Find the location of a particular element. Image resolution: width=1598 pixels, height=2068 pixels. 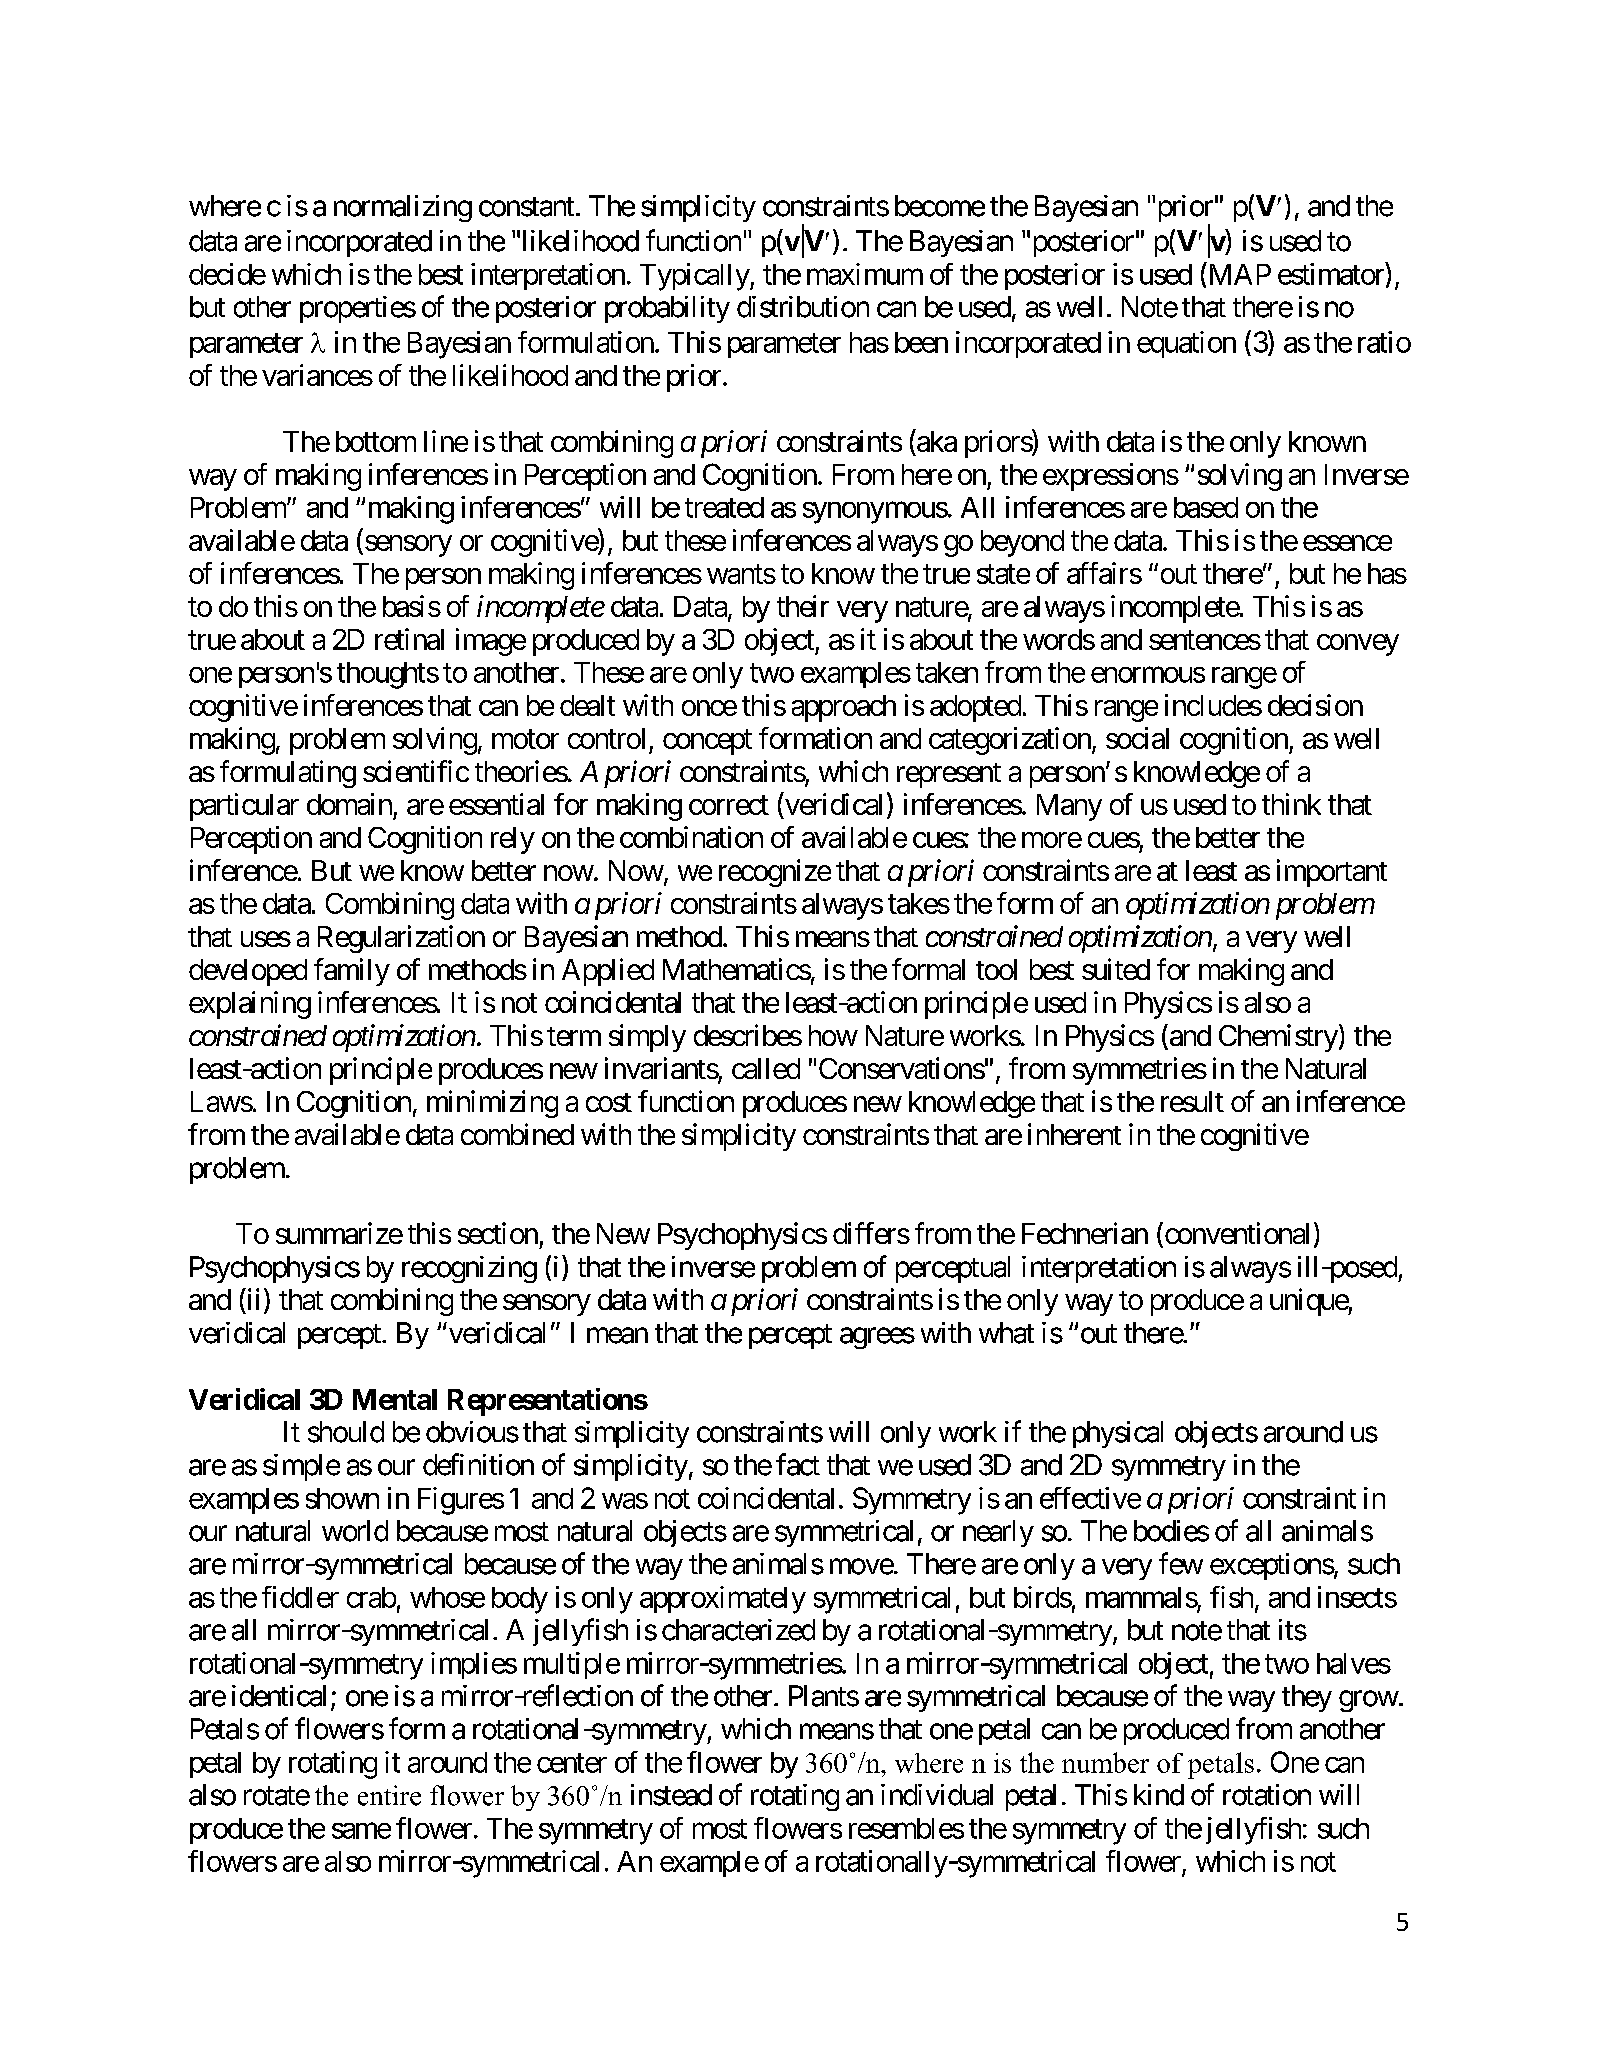

estimator is located at coordinates (1332, 273).
